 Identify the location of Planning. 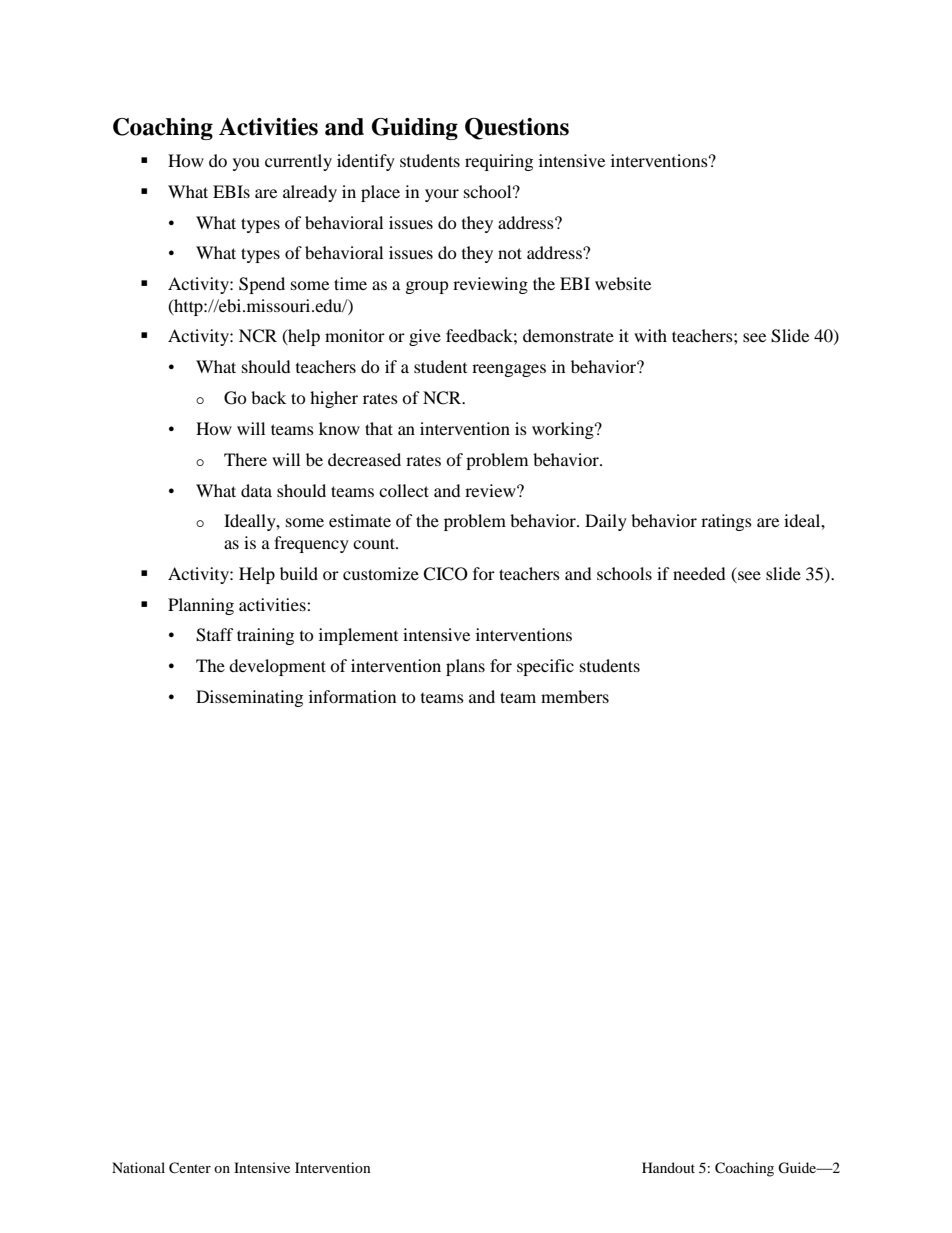
(201, 606).
